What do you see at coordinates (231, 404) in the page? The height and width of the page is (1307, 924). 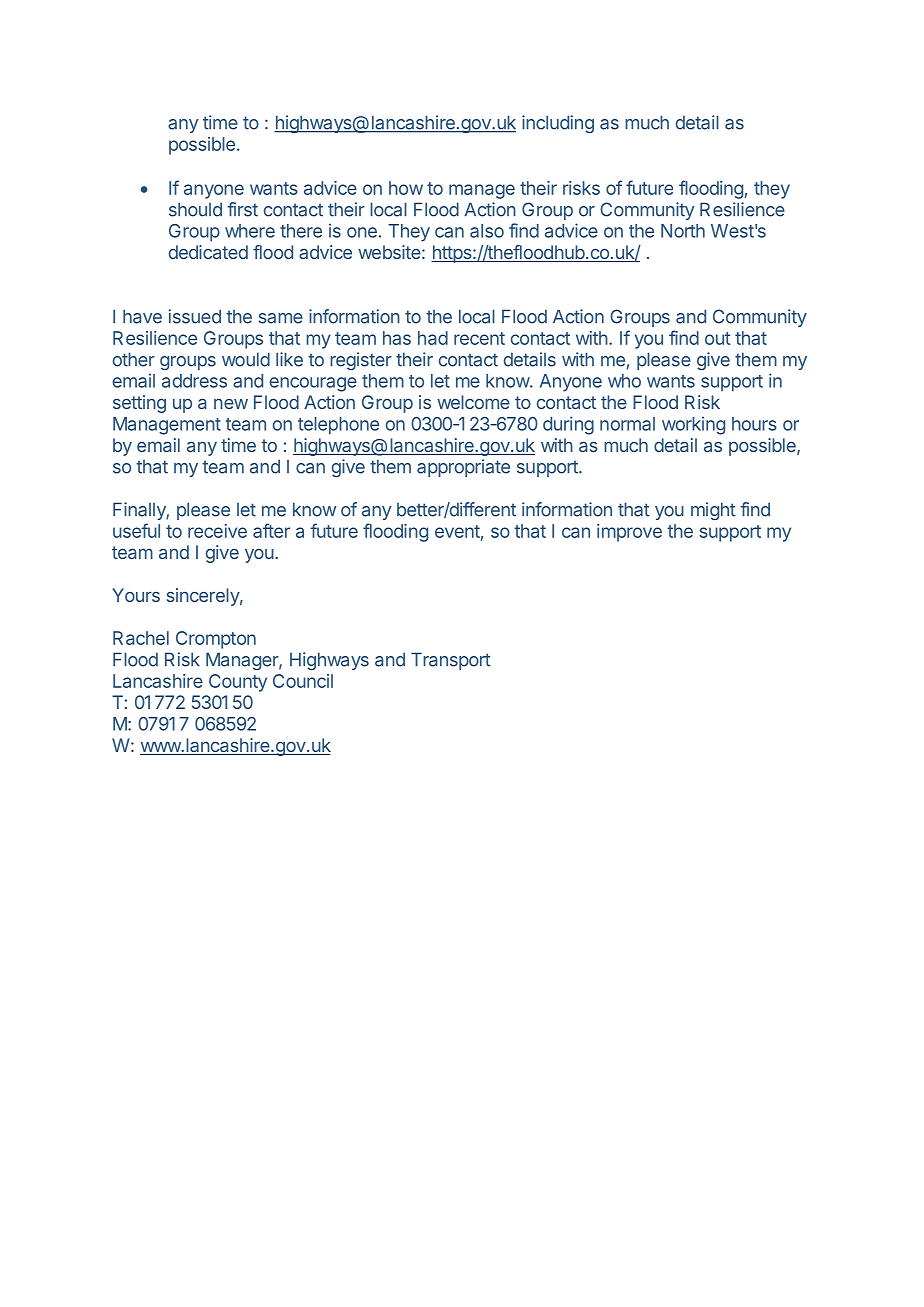 I see `new` at bounding box center [231, 404].
